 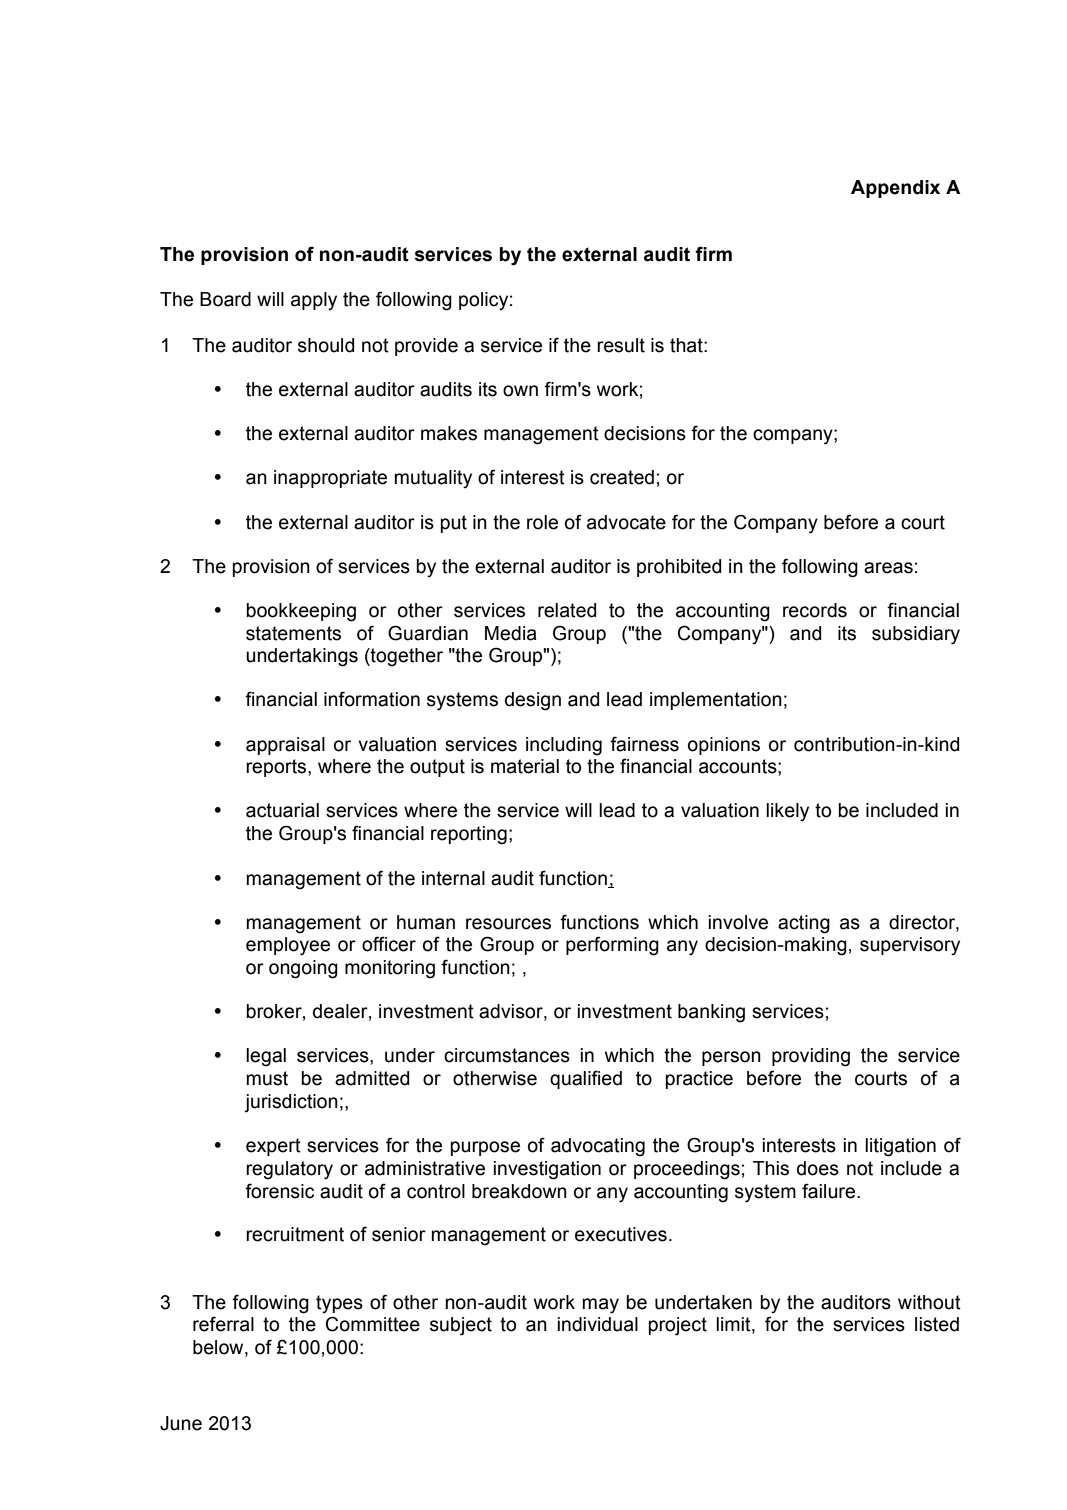 What do you see at coordinates (282, 810) in the screenshot?
I see `actuarial` at bounding box center [282, 810].
